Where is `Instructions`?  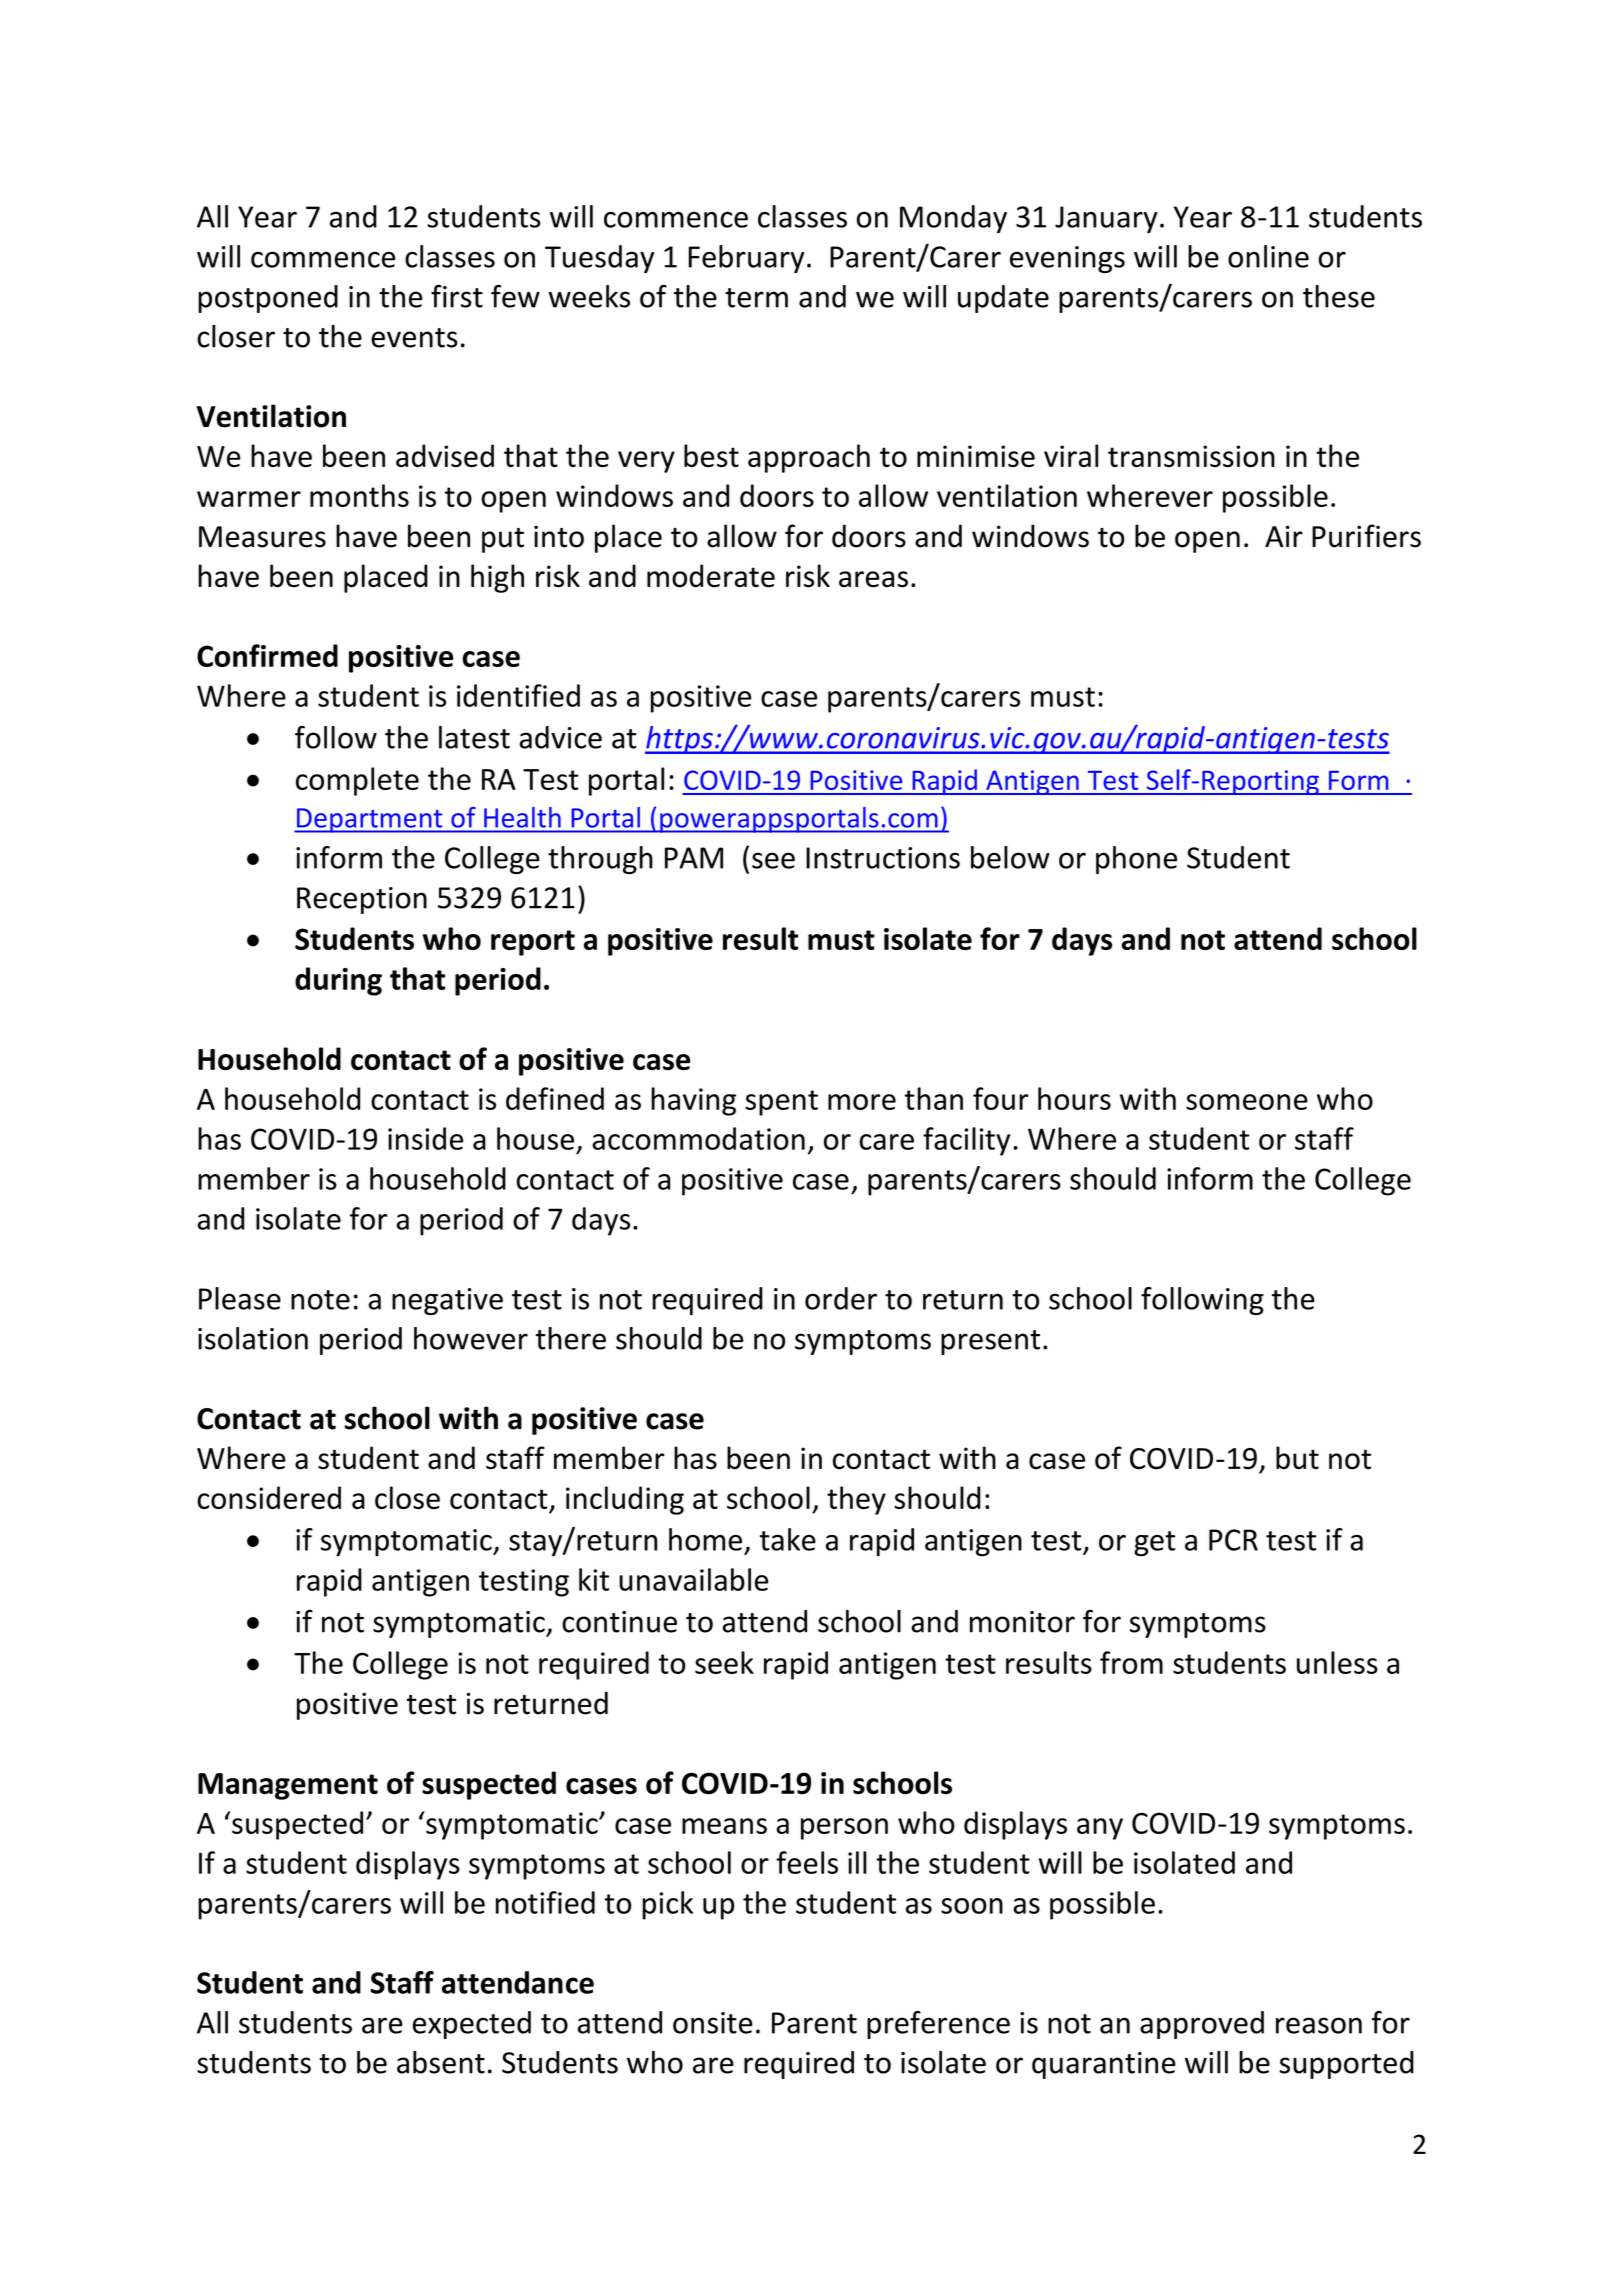
Instructions is located at coordinates (883, 858).
